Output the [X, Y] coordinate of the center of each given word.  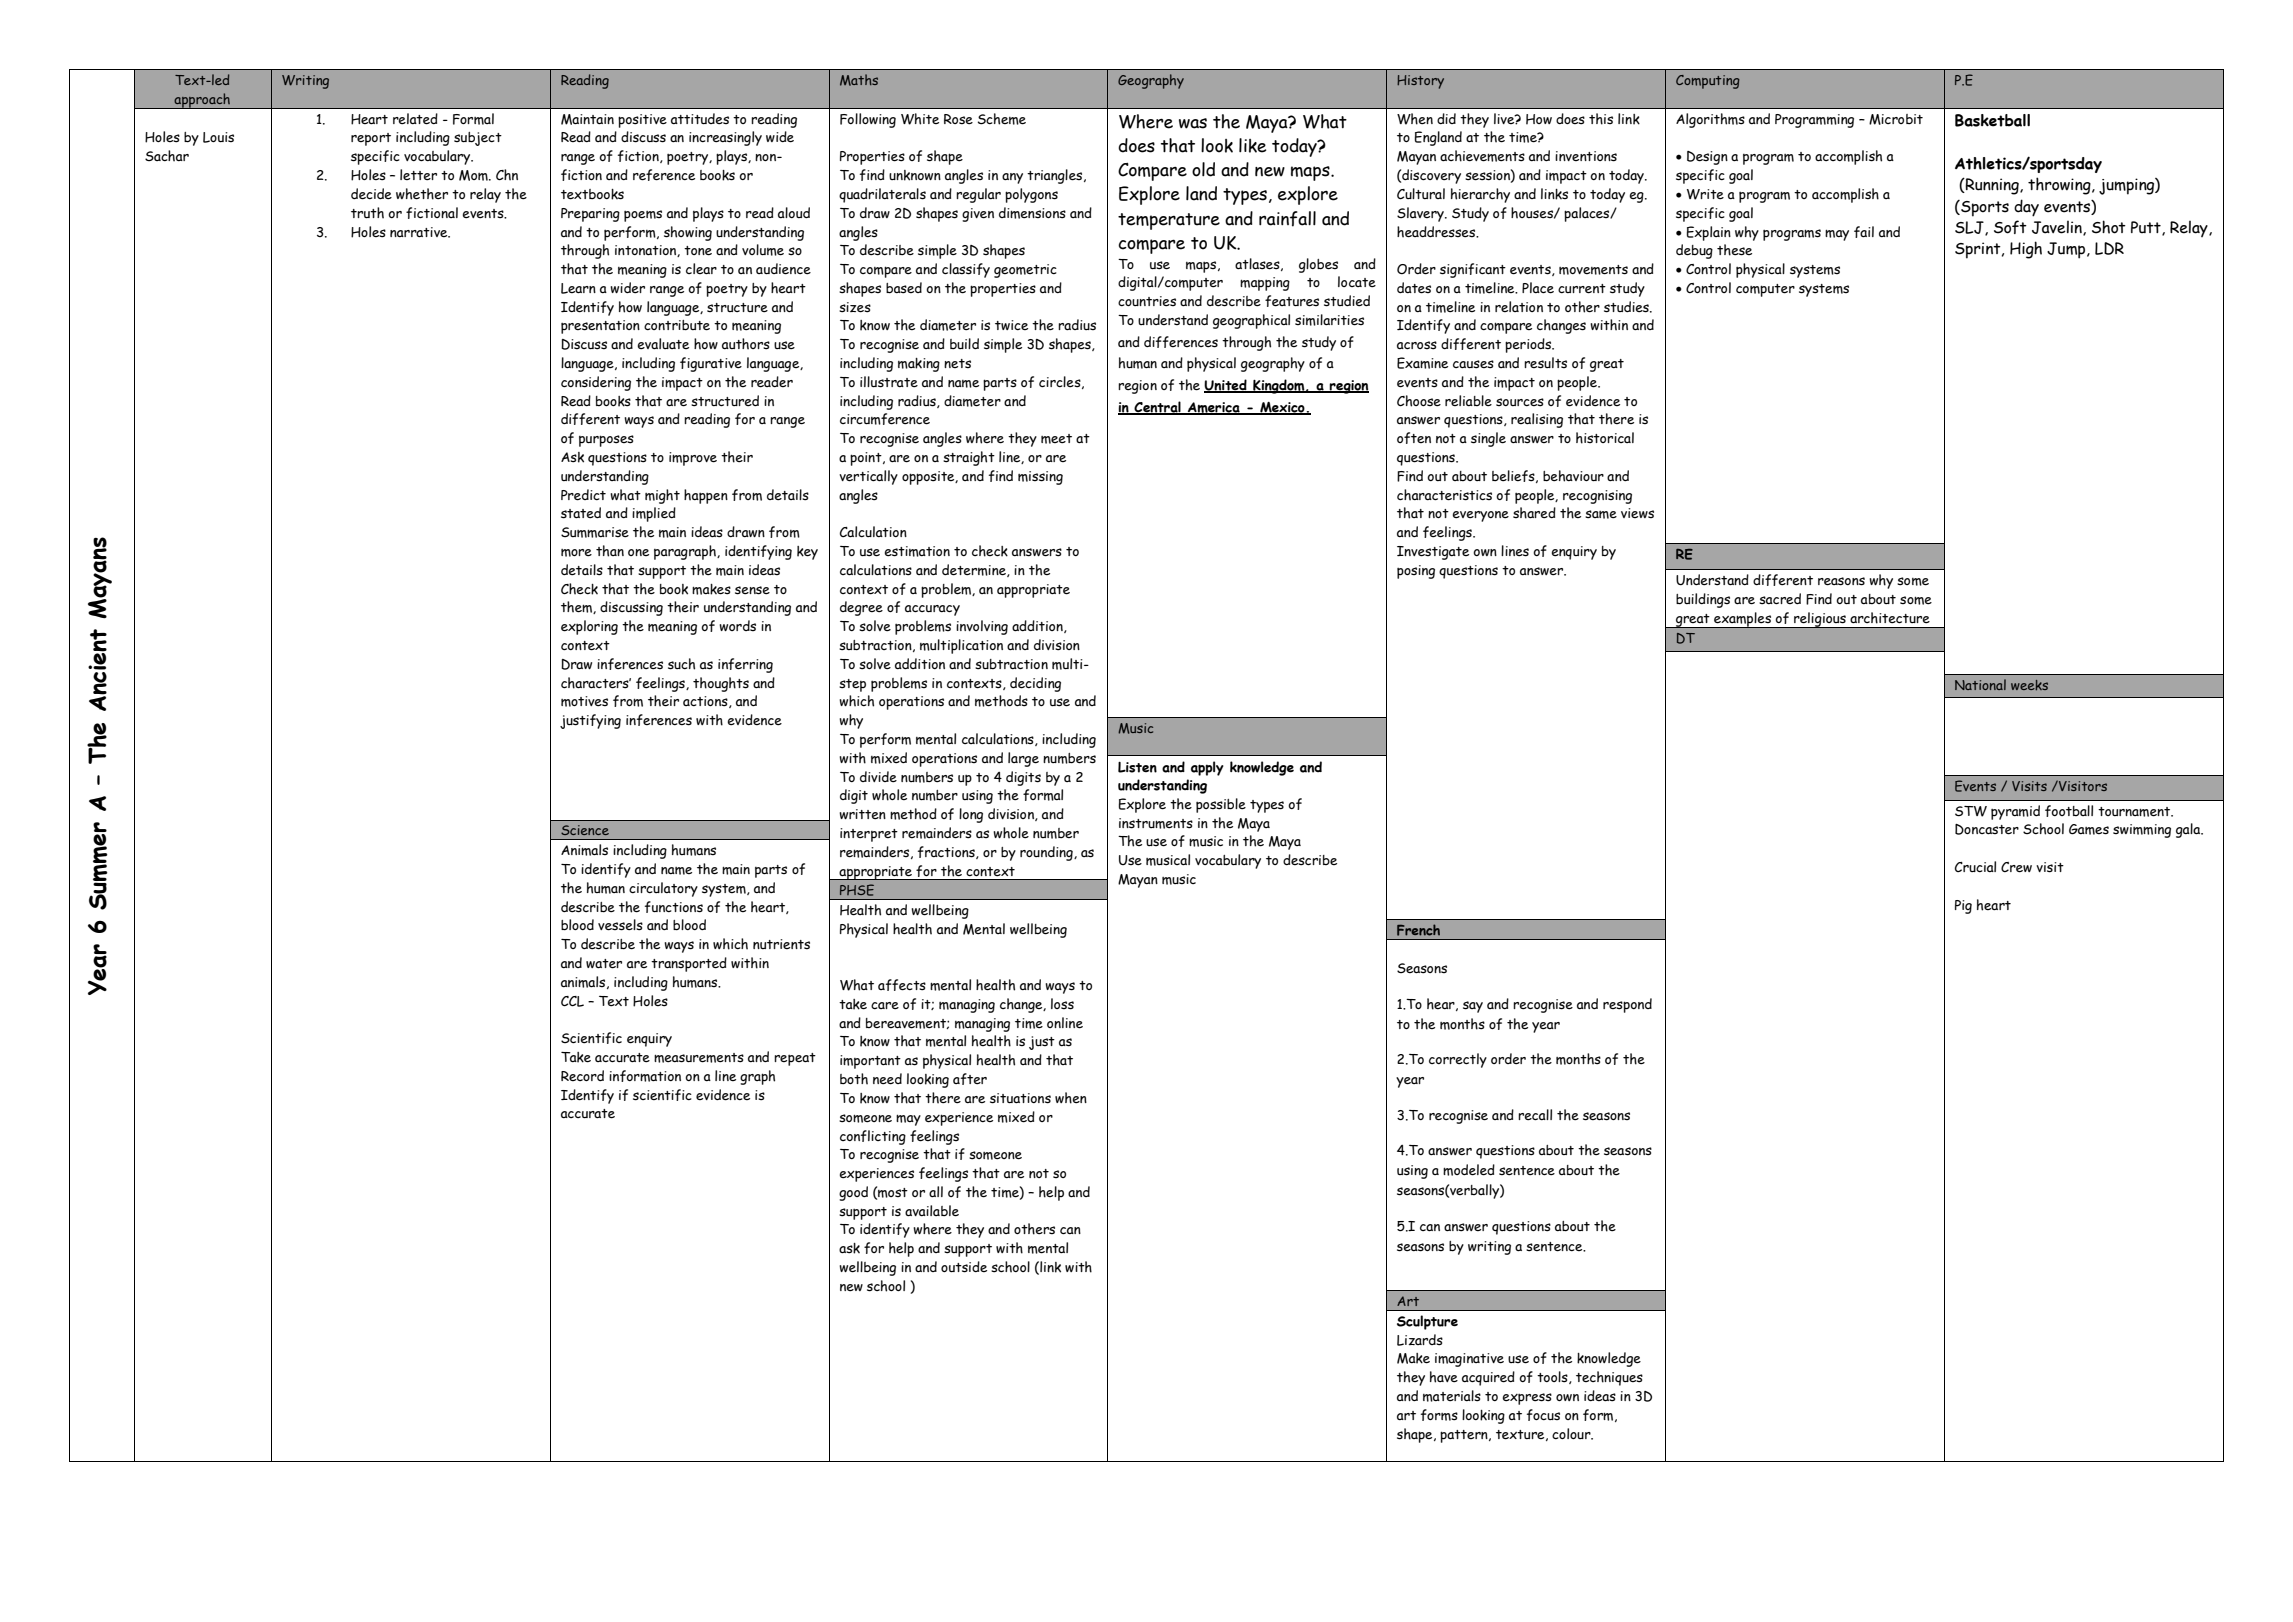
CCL [572, 1001]
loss [1062, 1004]
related [415, 119]
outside [964, 1267]
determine [975, 570]
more [576, 553]
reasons [1841, 581]
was [1193, 123]
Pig [1963, 907]
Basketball [1992, 120]
